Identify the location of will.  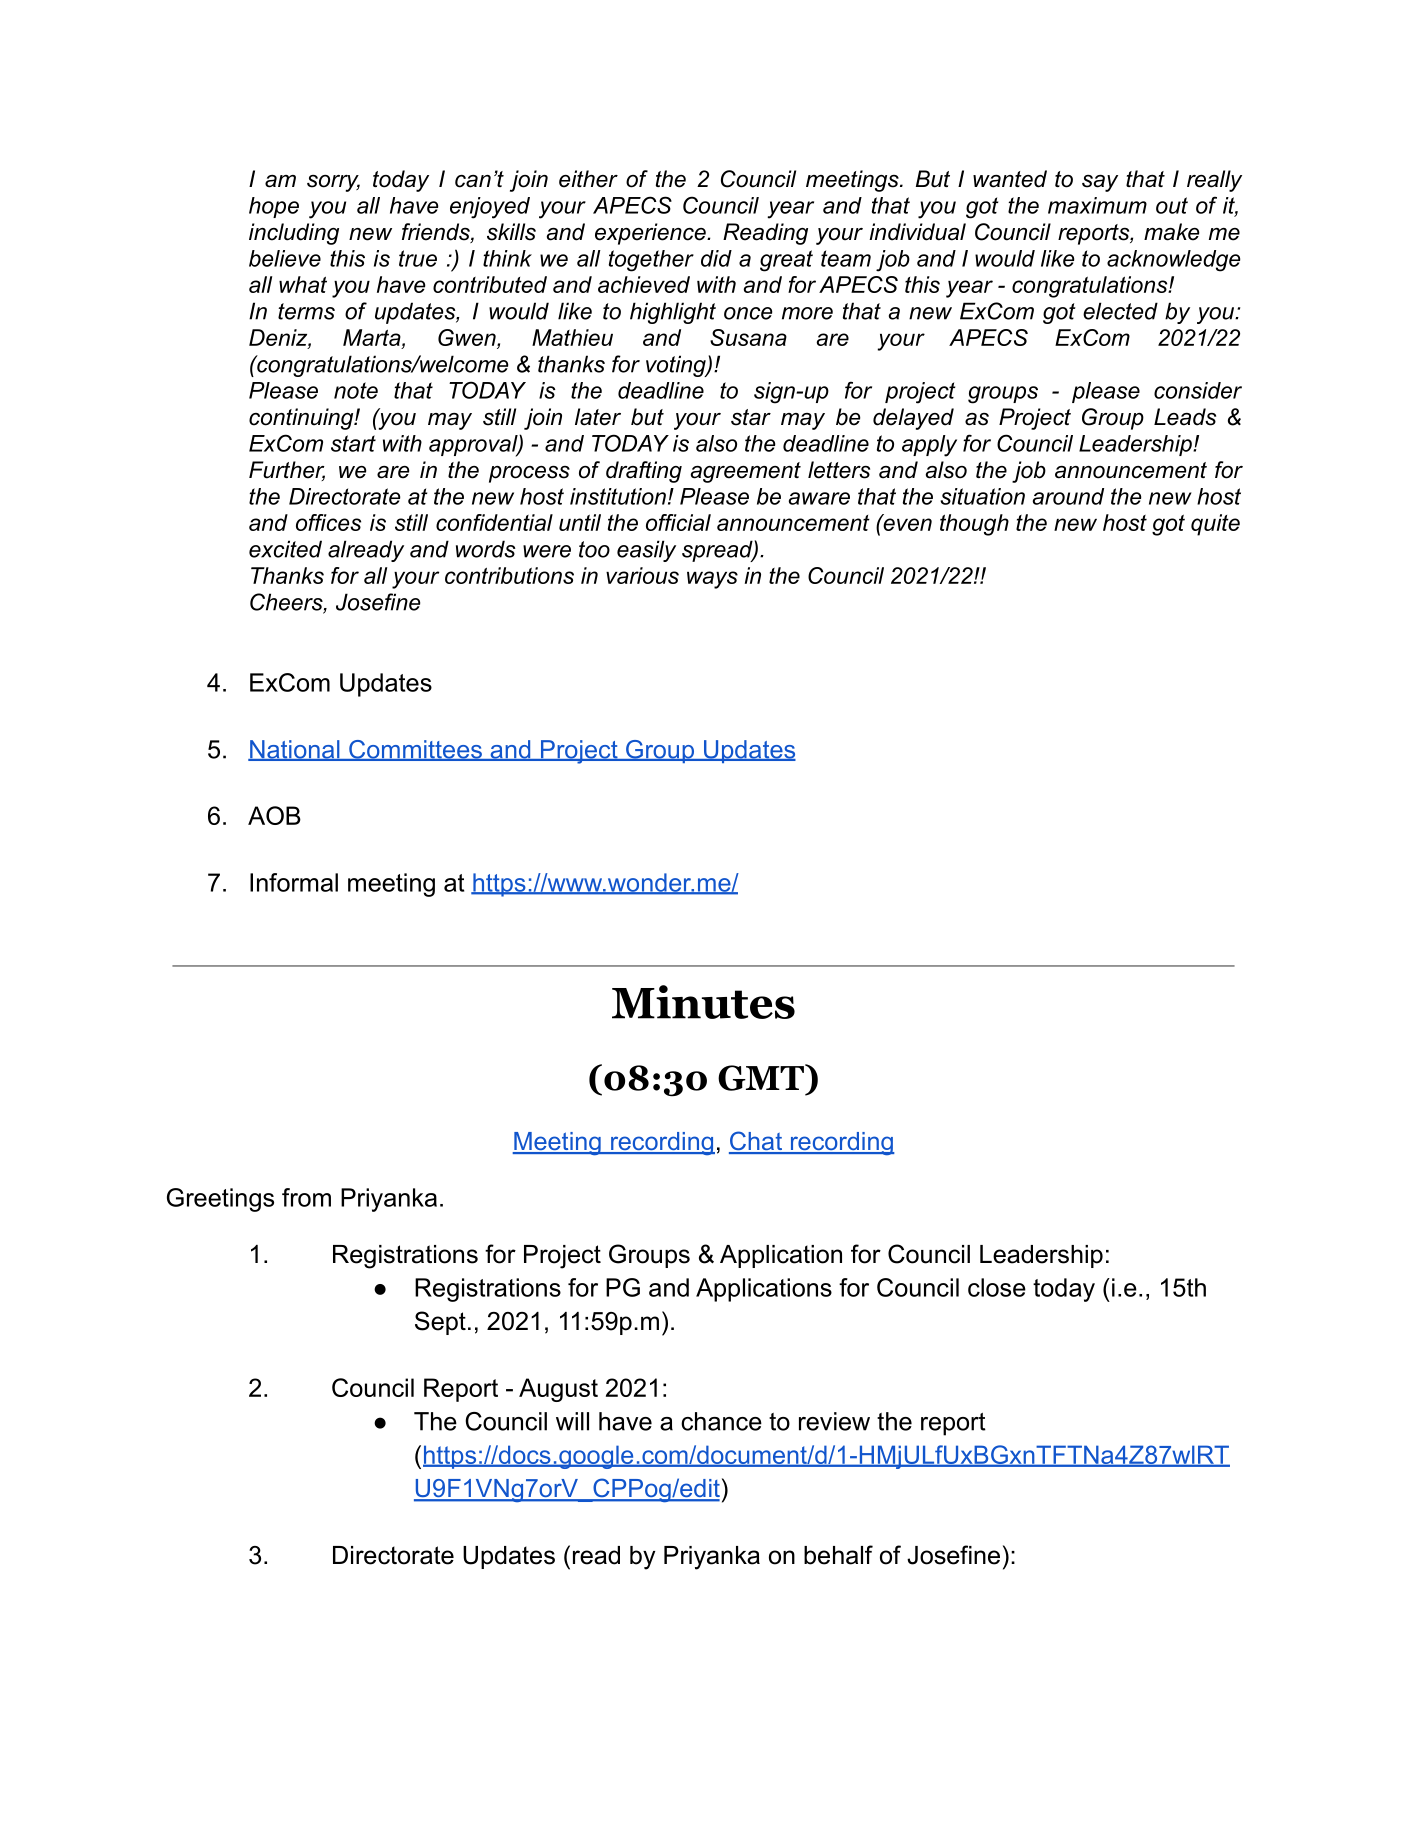
(572, 1421).
